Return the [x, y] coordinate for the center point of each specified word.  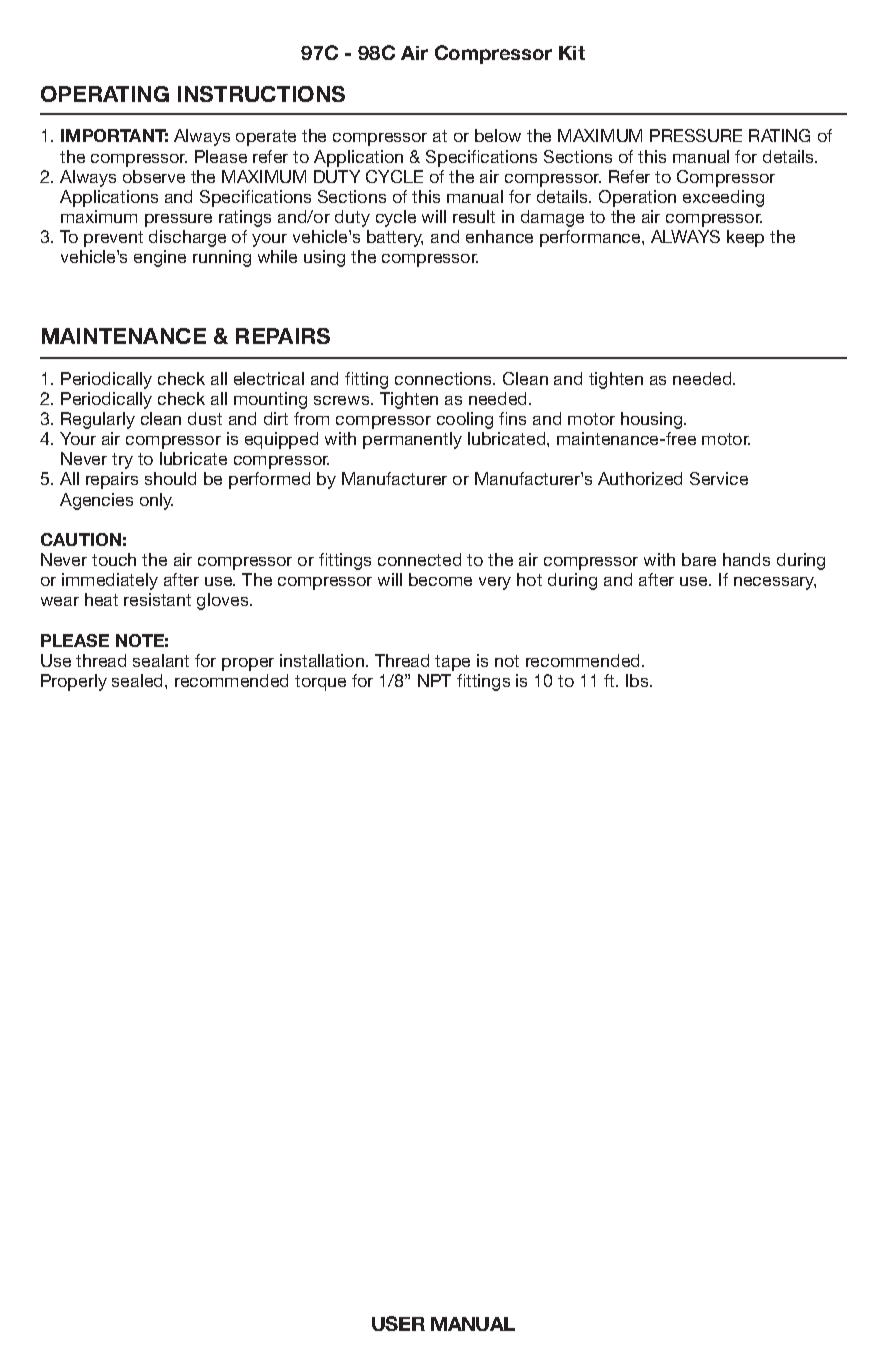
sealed [139, 680]
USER [398, 1323]
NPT [434, 680]
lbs [638, 680]
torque [320, 683]
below [498, 135]
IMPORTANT [114, 135]
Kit [572, 53]
